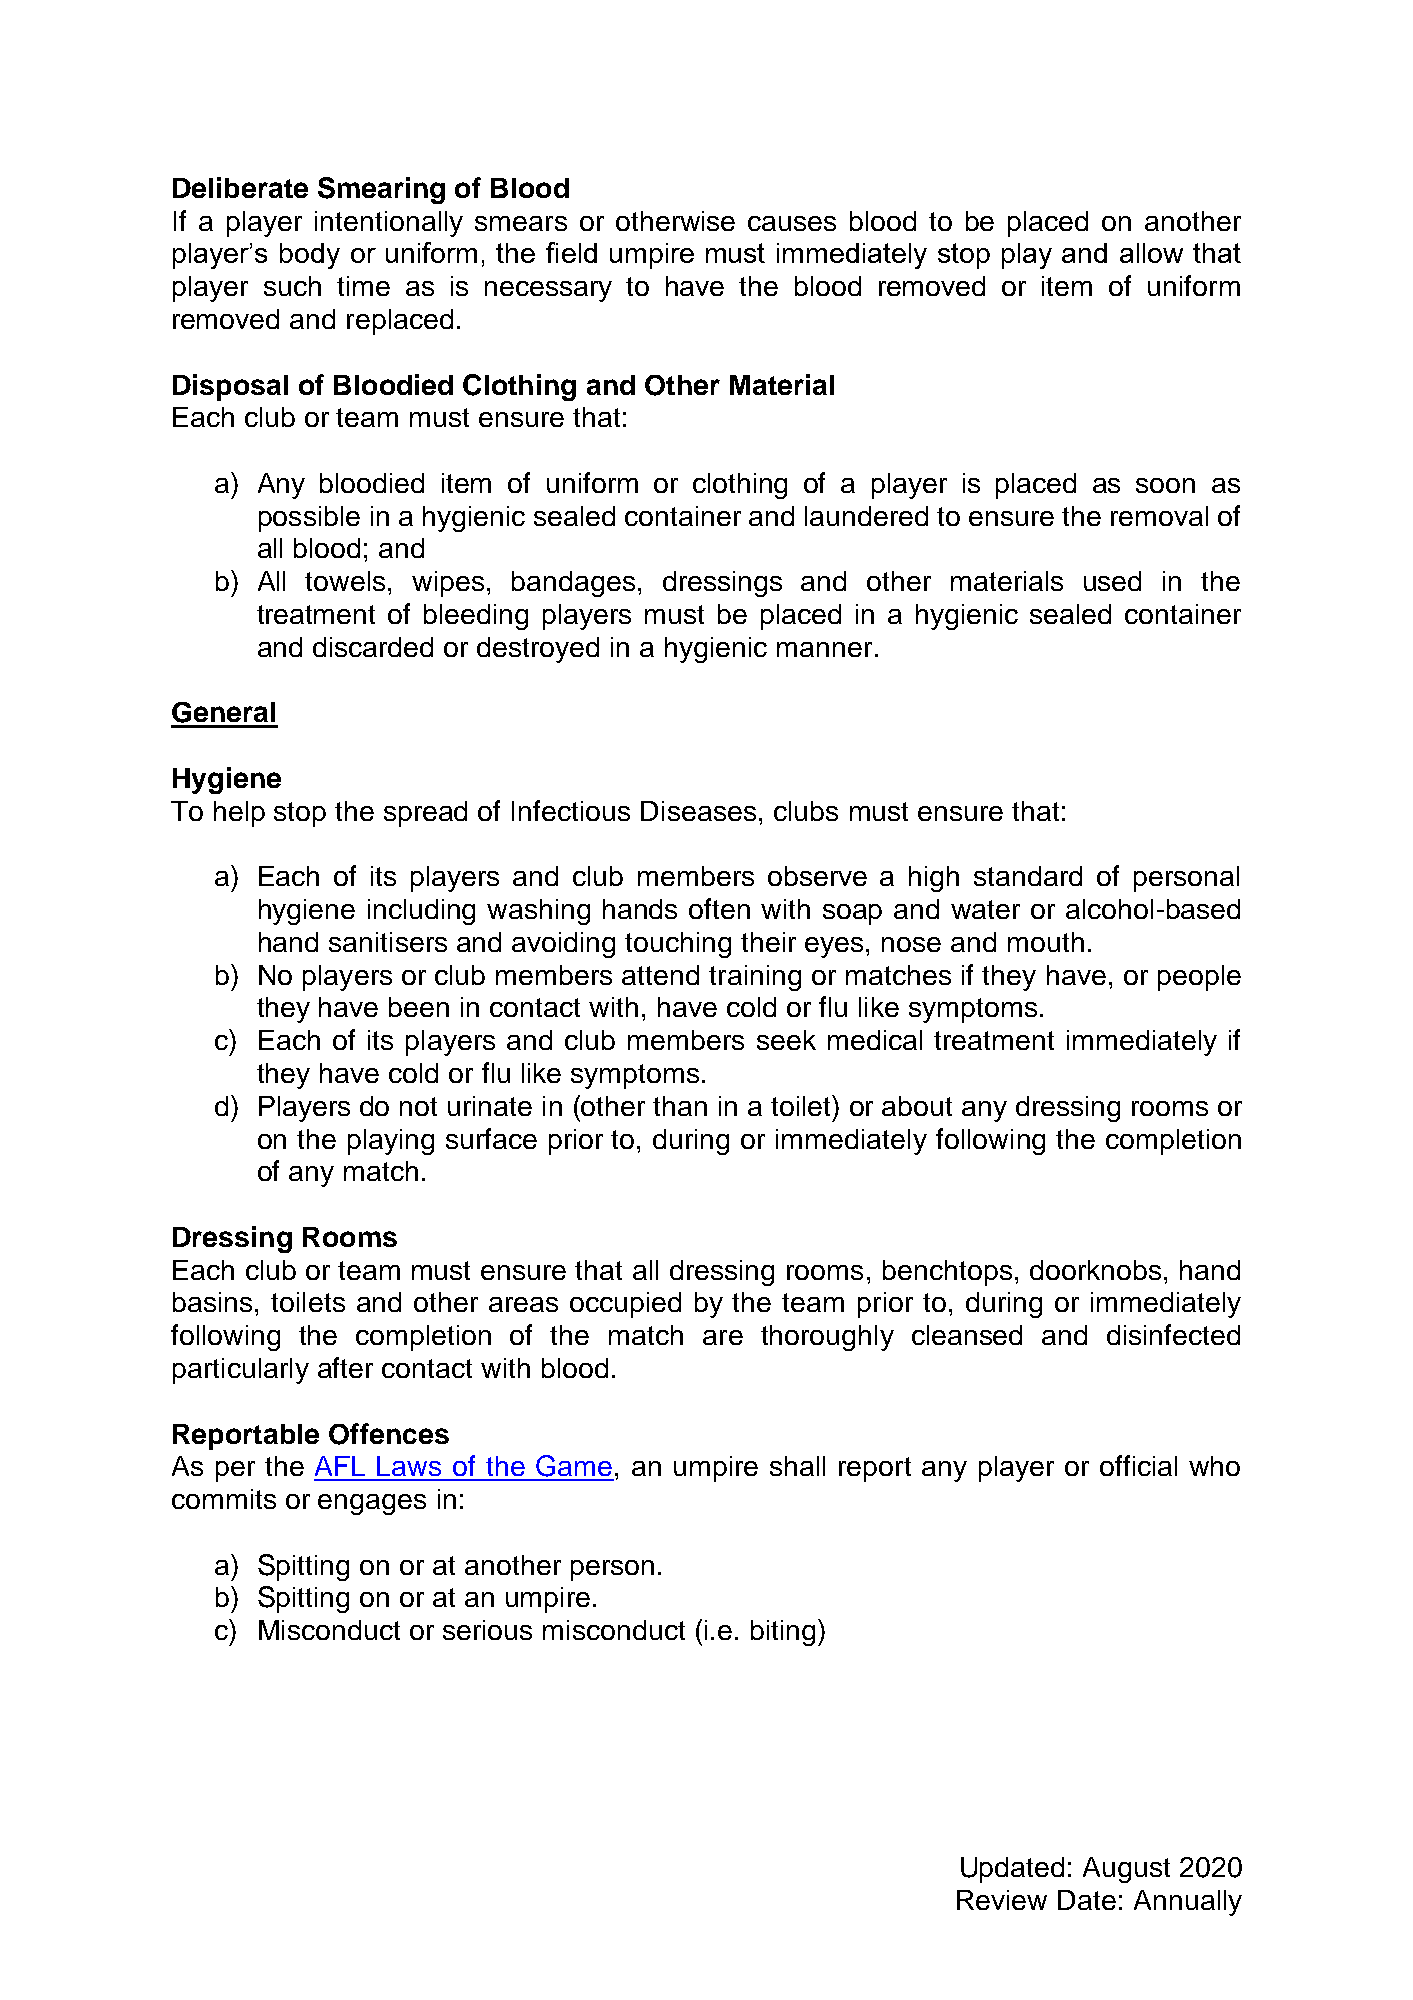 This image has width=1413, height=2000. Describe the element at coordinates (310, 256) in the image. I see `body` at that location.
